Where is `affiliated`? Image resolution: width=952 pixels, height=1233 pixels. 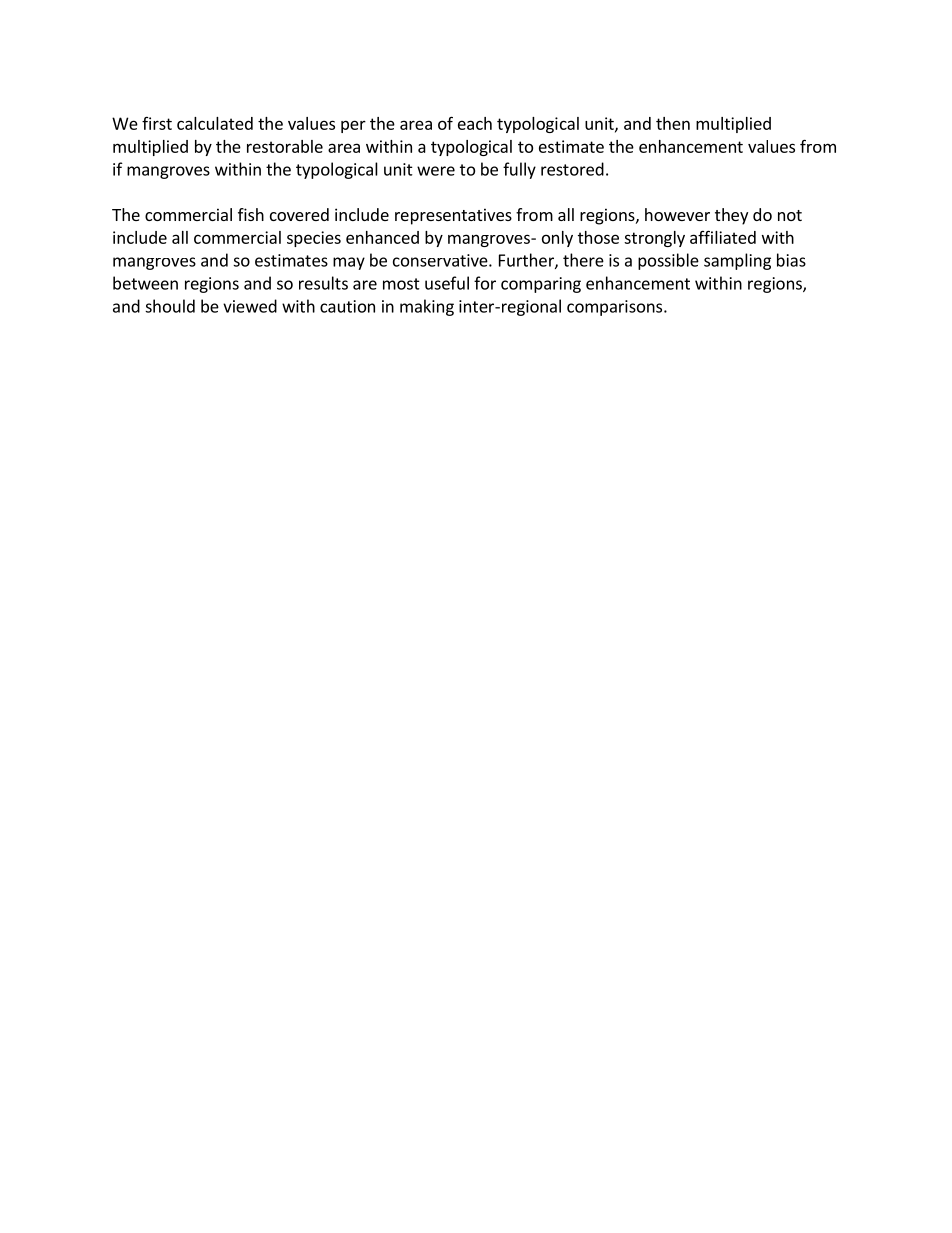 affiliated is located at coordinates (723, 237).
